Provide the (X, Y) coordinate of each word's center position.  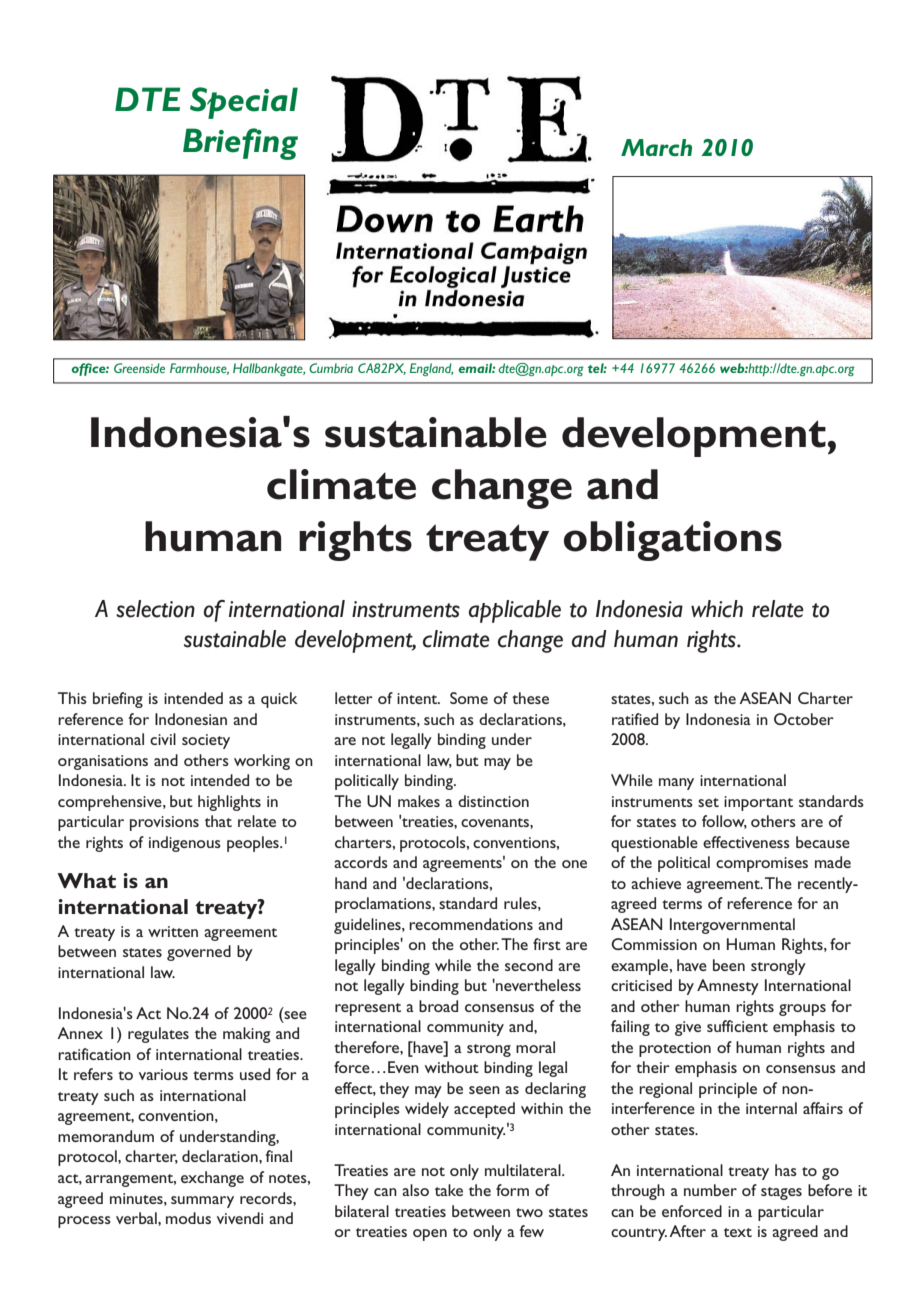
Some (469, 698)
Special (244, 103)
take (449, 1190)
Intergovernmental (732, 926)
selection (155, 609)
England (432, 369)
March (656, 147)
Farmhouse (199, 369)
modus (188, 1218)
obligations (673, 541)
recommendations (471, 924)
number (710, 1190)
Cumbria (331, 368)
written (173, 931)
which (717, 609)
